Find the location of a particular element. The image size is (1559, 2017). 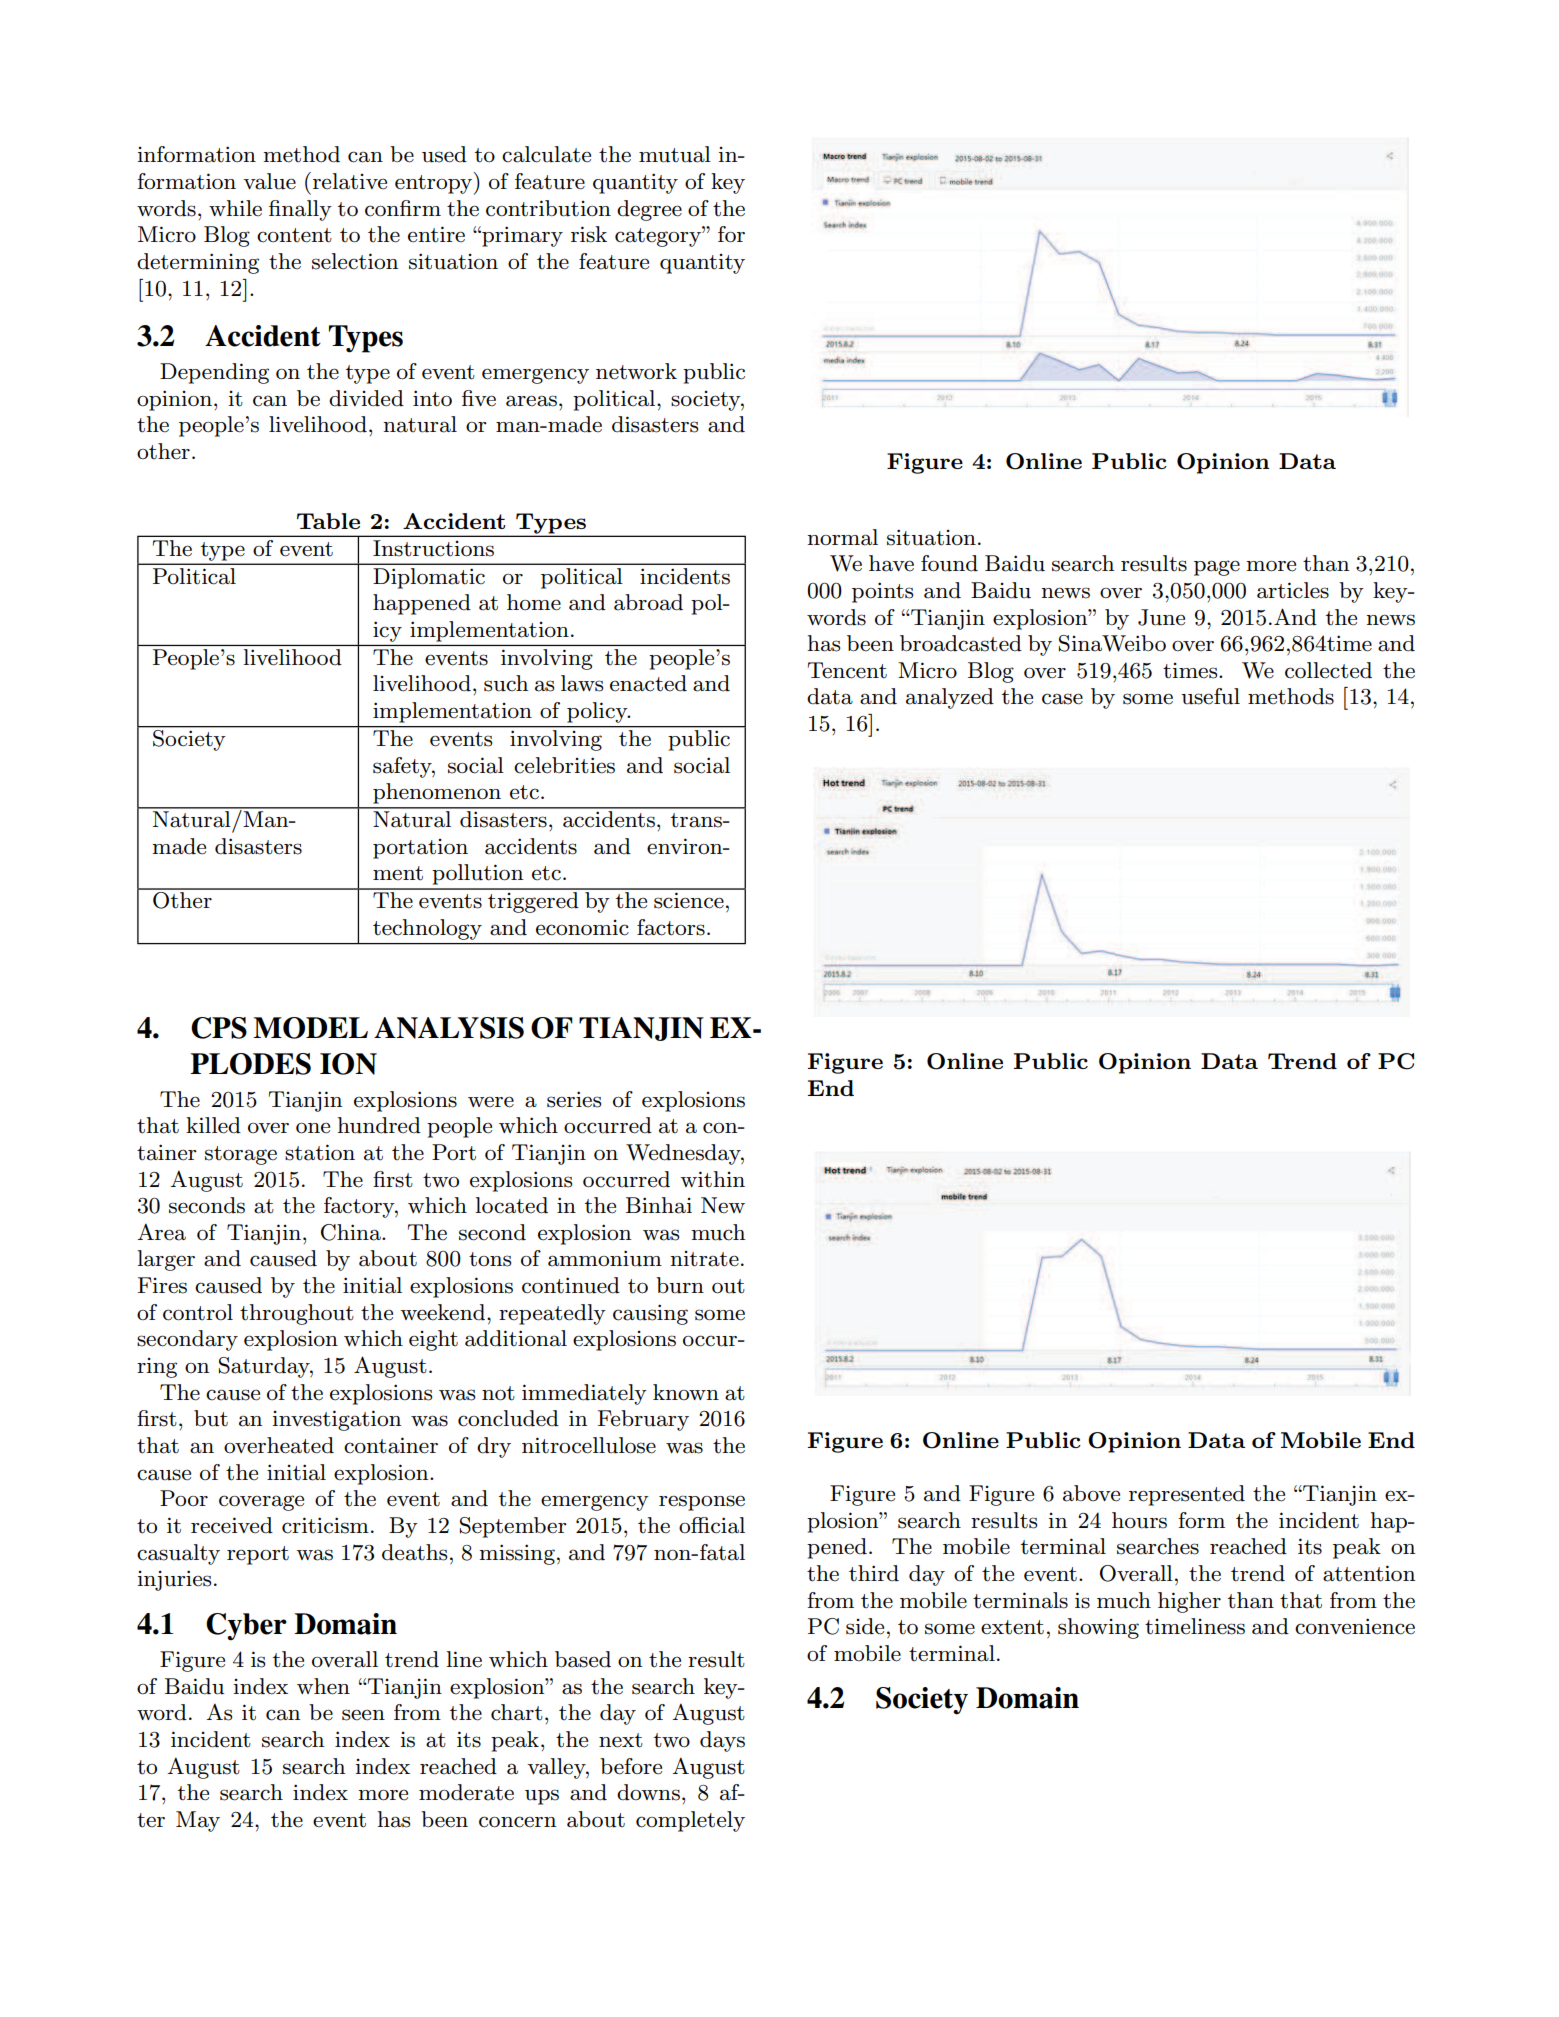

useful is located at coordinates (1210, 696).
